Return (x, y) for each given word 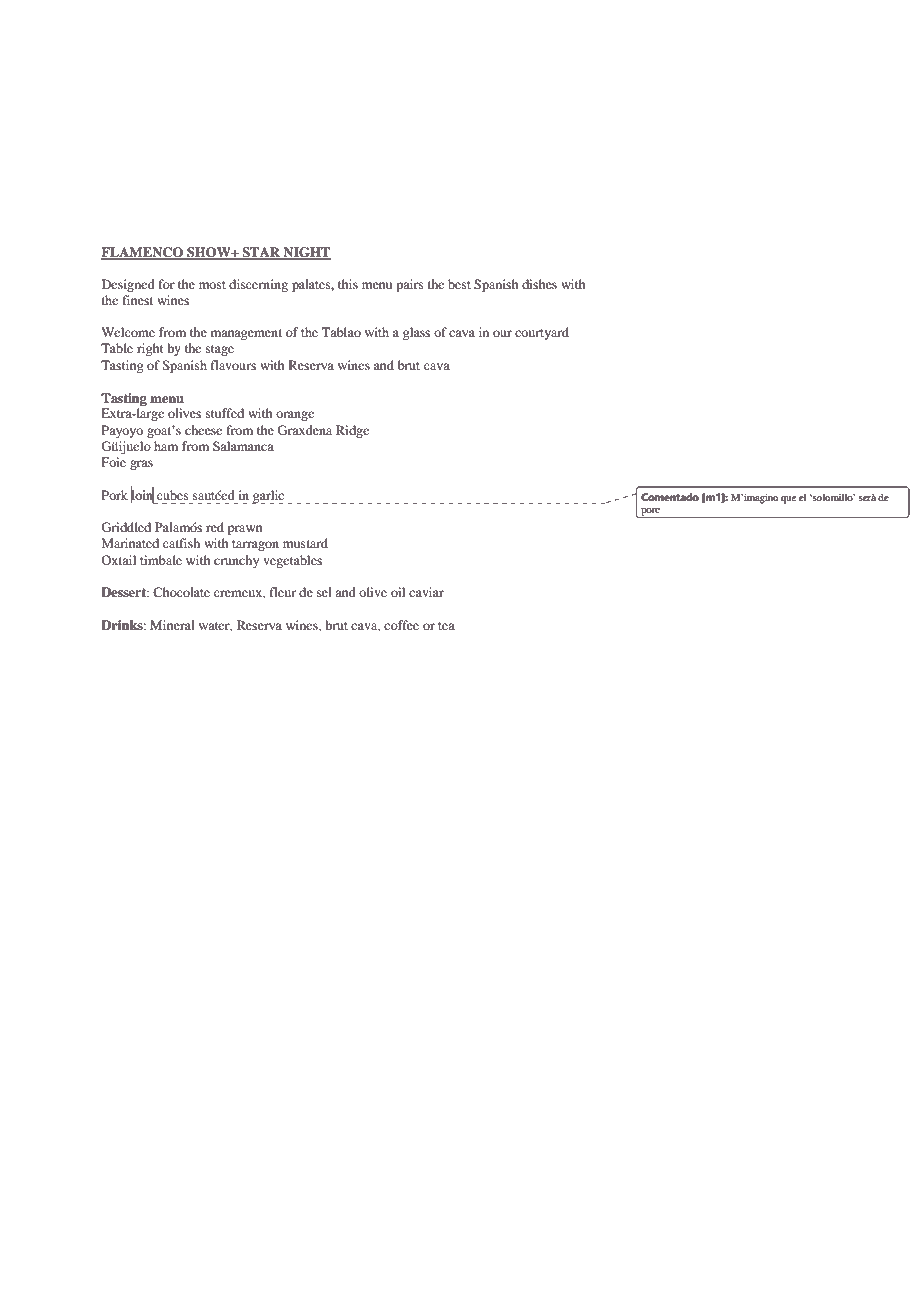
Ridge (352, 431)
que (788, 500)
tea (446, 626)
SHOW (209, 253)
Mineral (172, 625)
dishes (539, 284)
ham (166, 446)
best (459, 284)
